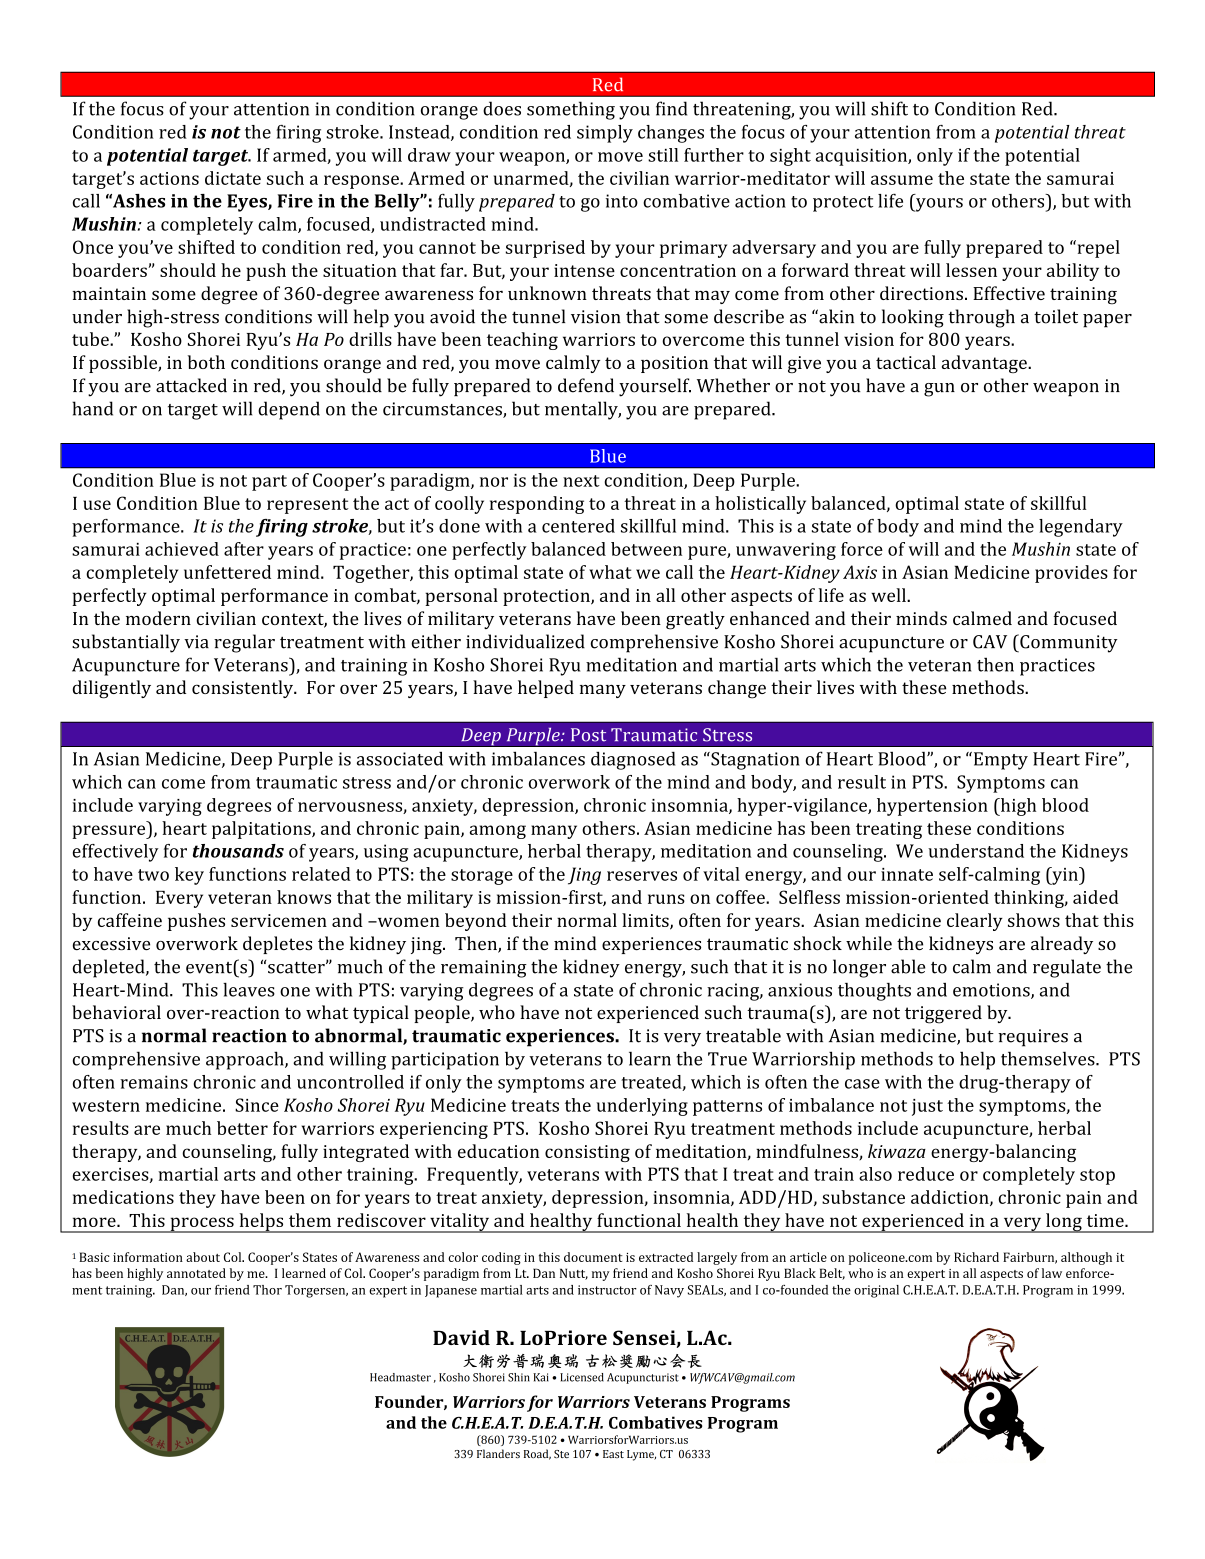  I want to click on Thor, so click(267, 1290).
